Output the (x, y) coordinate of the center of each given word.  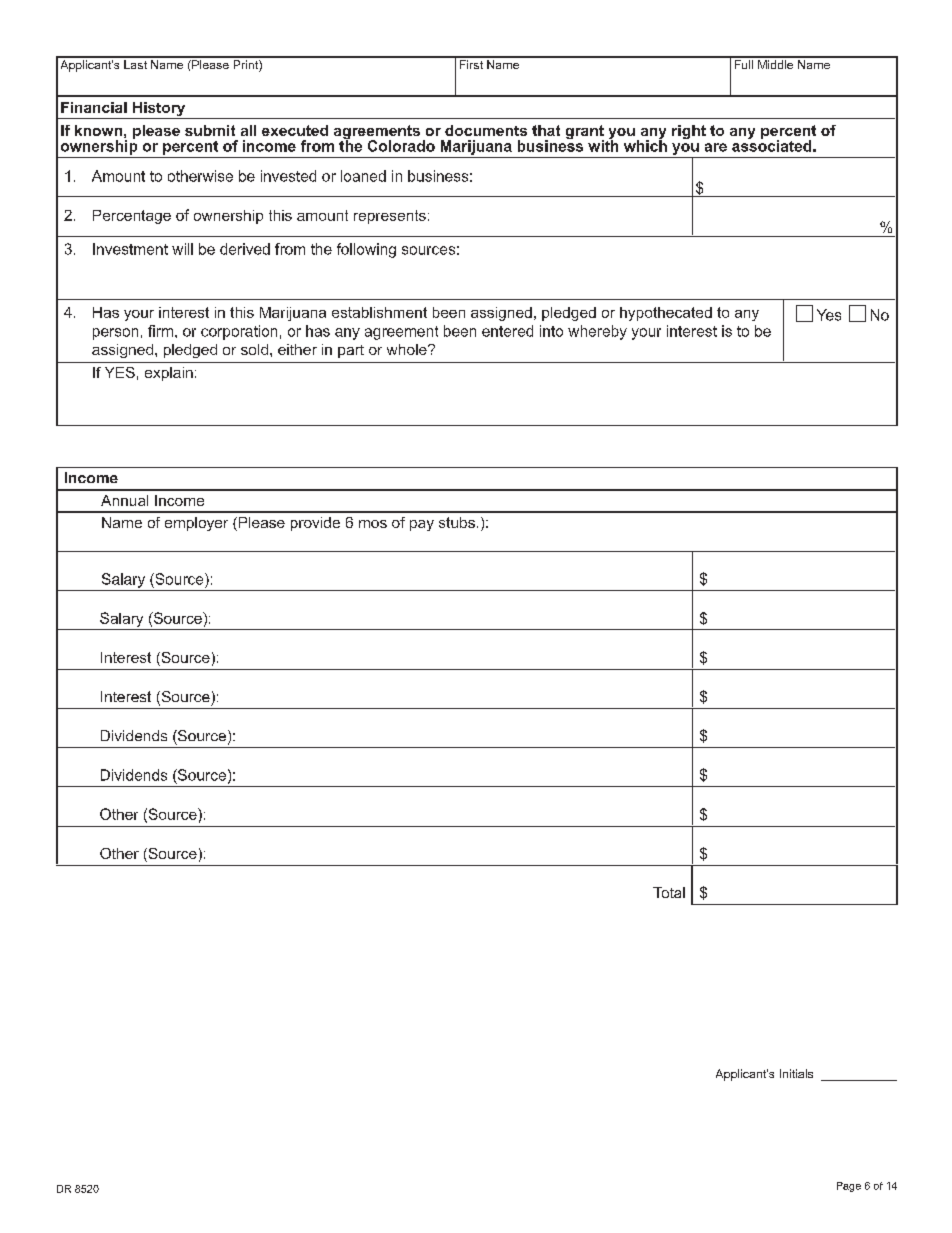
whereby (597, 332)
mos (373, 524)
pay (422, 525)
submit (210, 130)
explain (169, 374)
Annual (124, 500)
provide (315, 524)
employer (196, 524)
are (716, 147)
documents (486, 130)
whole (408, 349)
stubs (457, 522)
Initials (796, 1073)
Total (669, 892)
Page (849, 1187)
